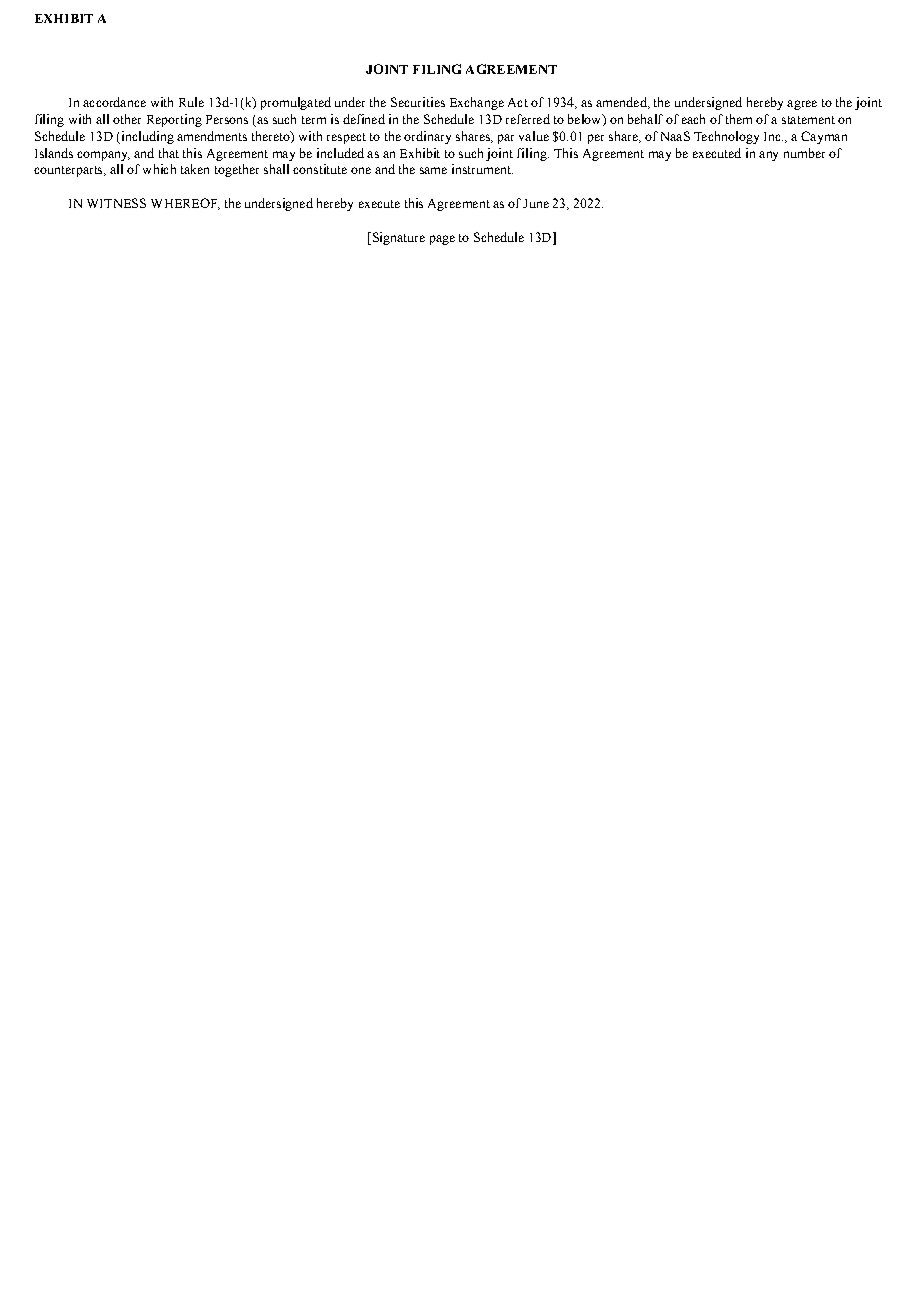 Image resolution: width=924 pixels, height=1308 pixels. Describe the element at coordinates (397, 238) in the screenshot. I see `Signature` at that location.
